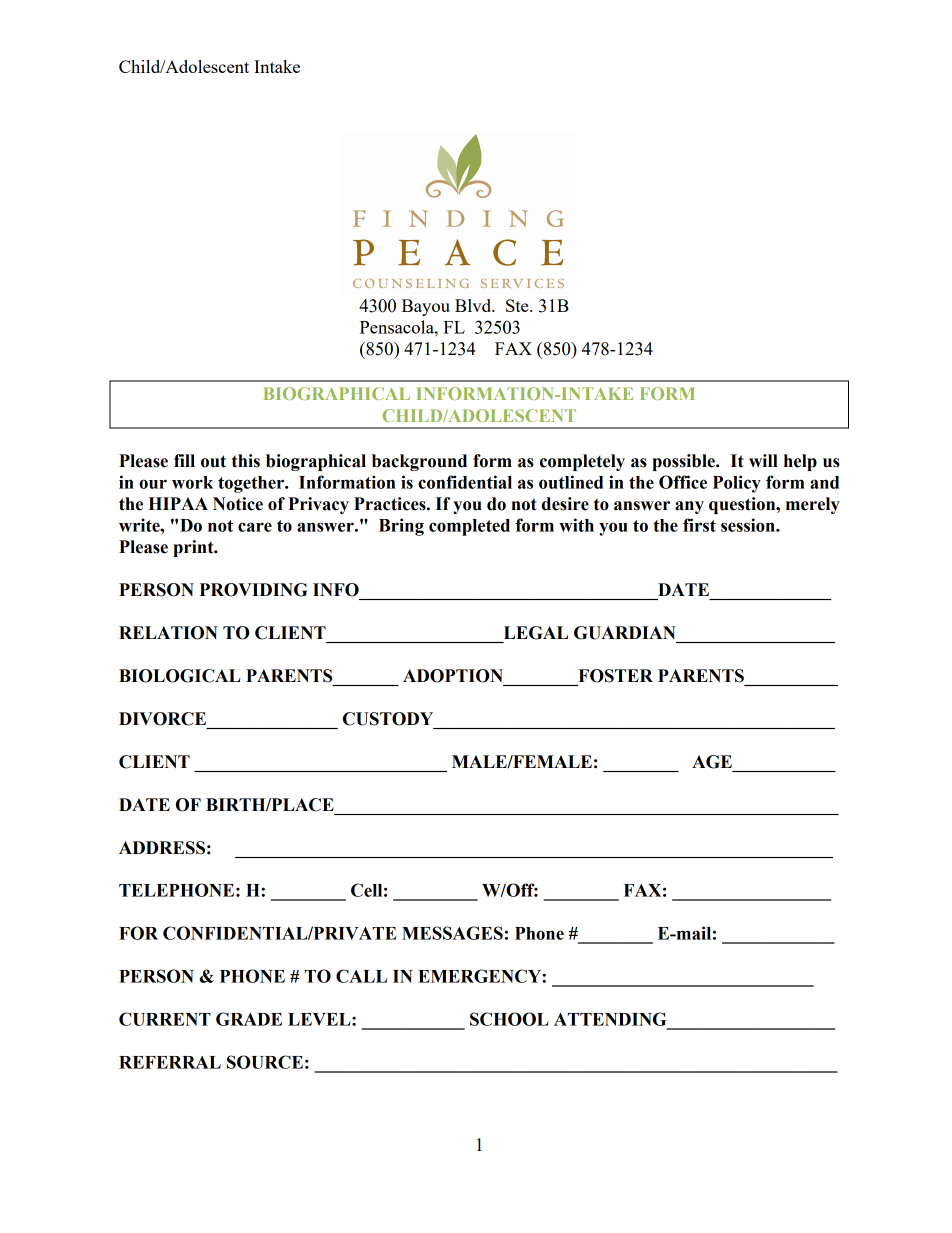  What do you see at coordinates (452, 933) in the image?
I see `MESSAGES` at bounding box center [452, 933].
